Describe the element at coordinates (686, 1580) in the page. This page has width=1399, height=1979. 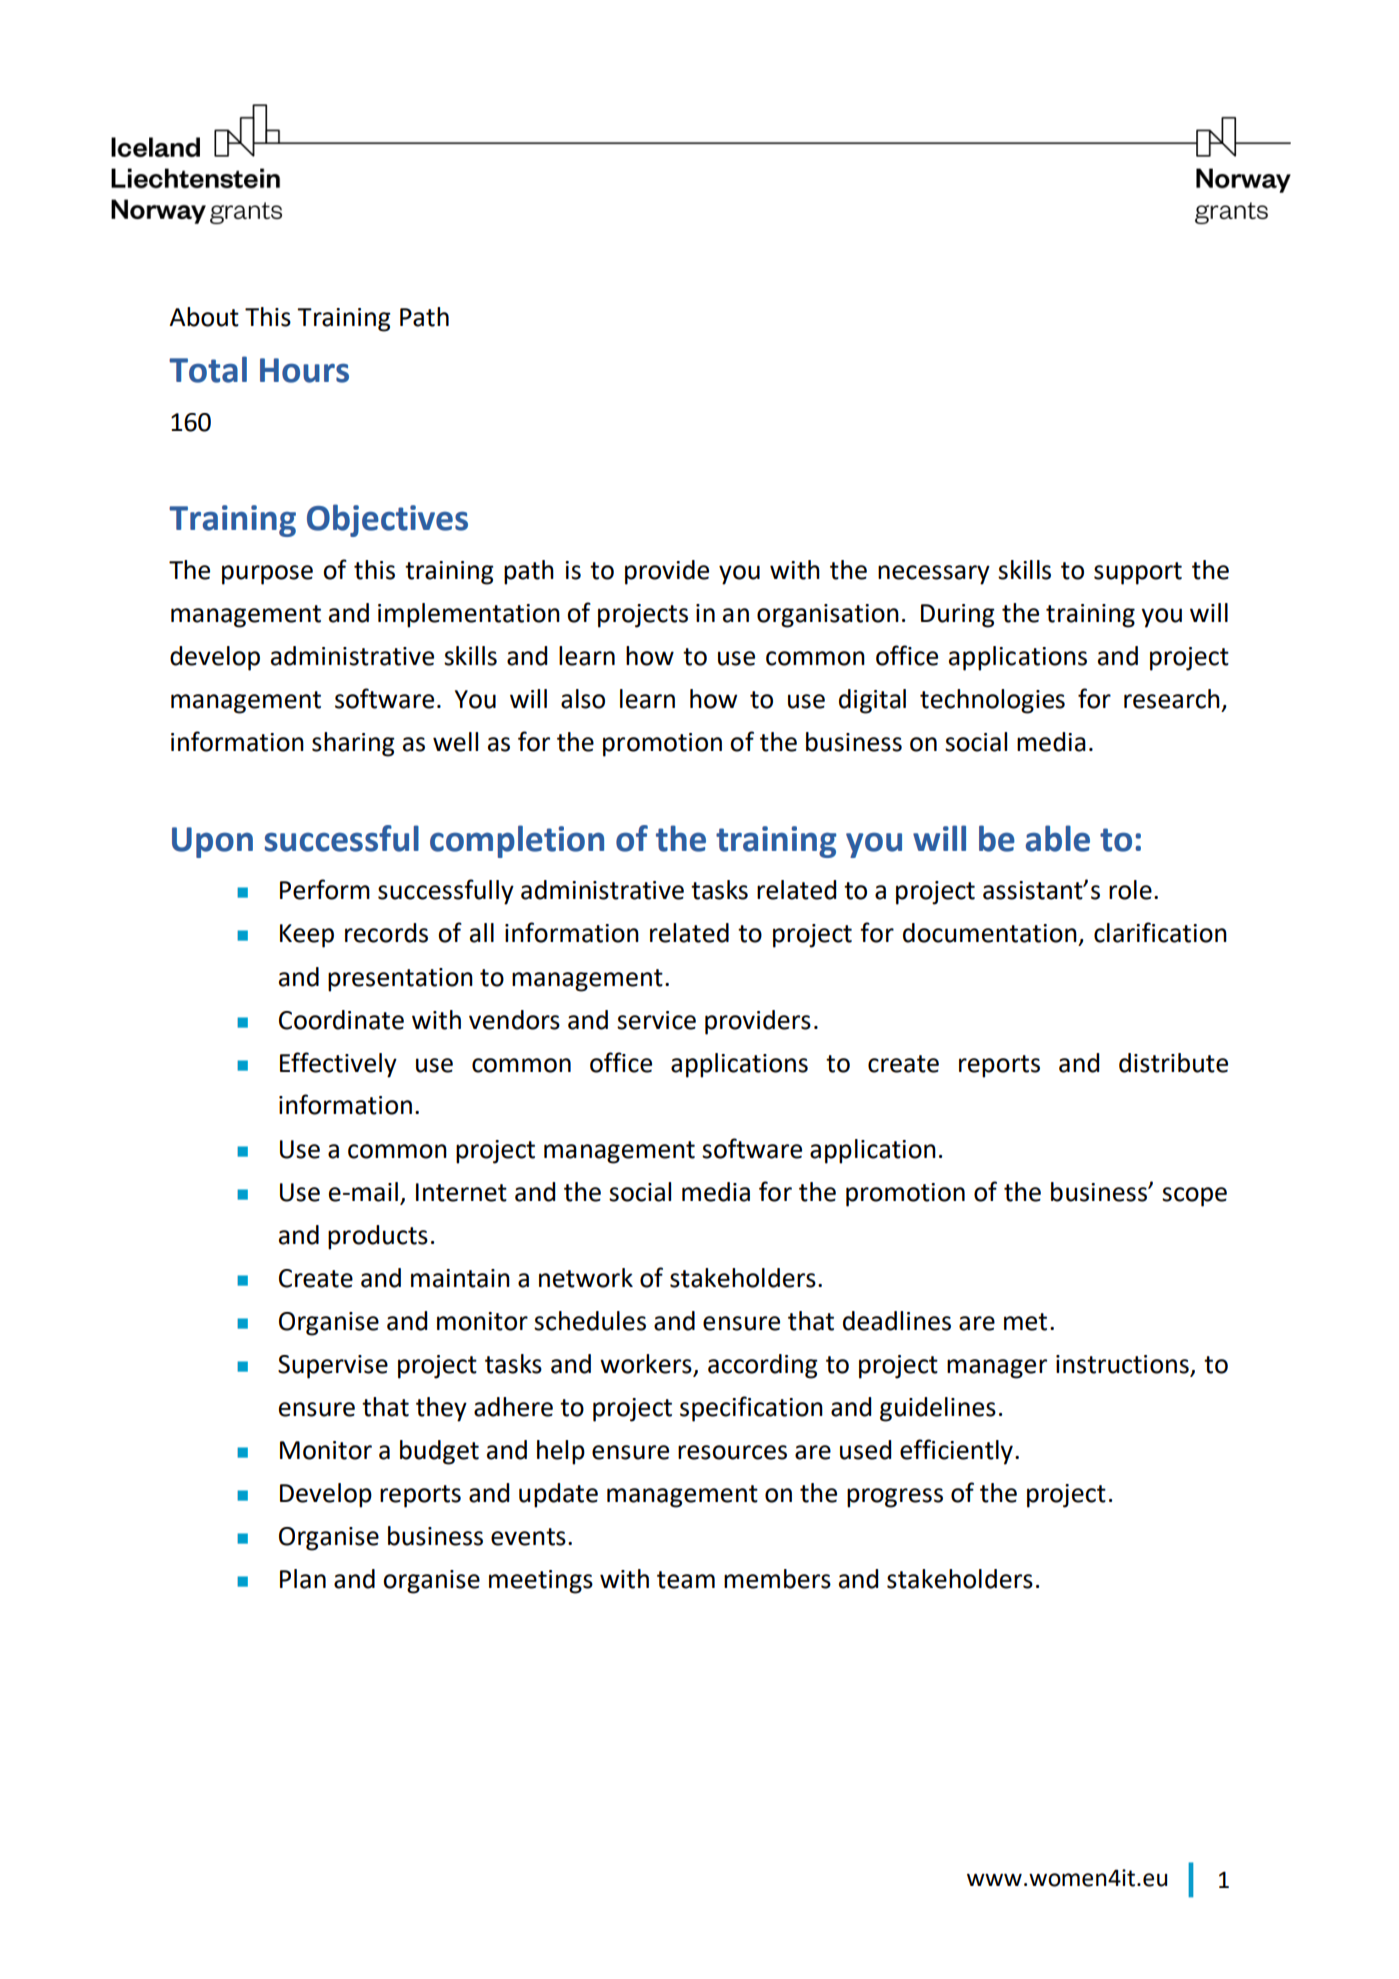
I see `team` at that location.
